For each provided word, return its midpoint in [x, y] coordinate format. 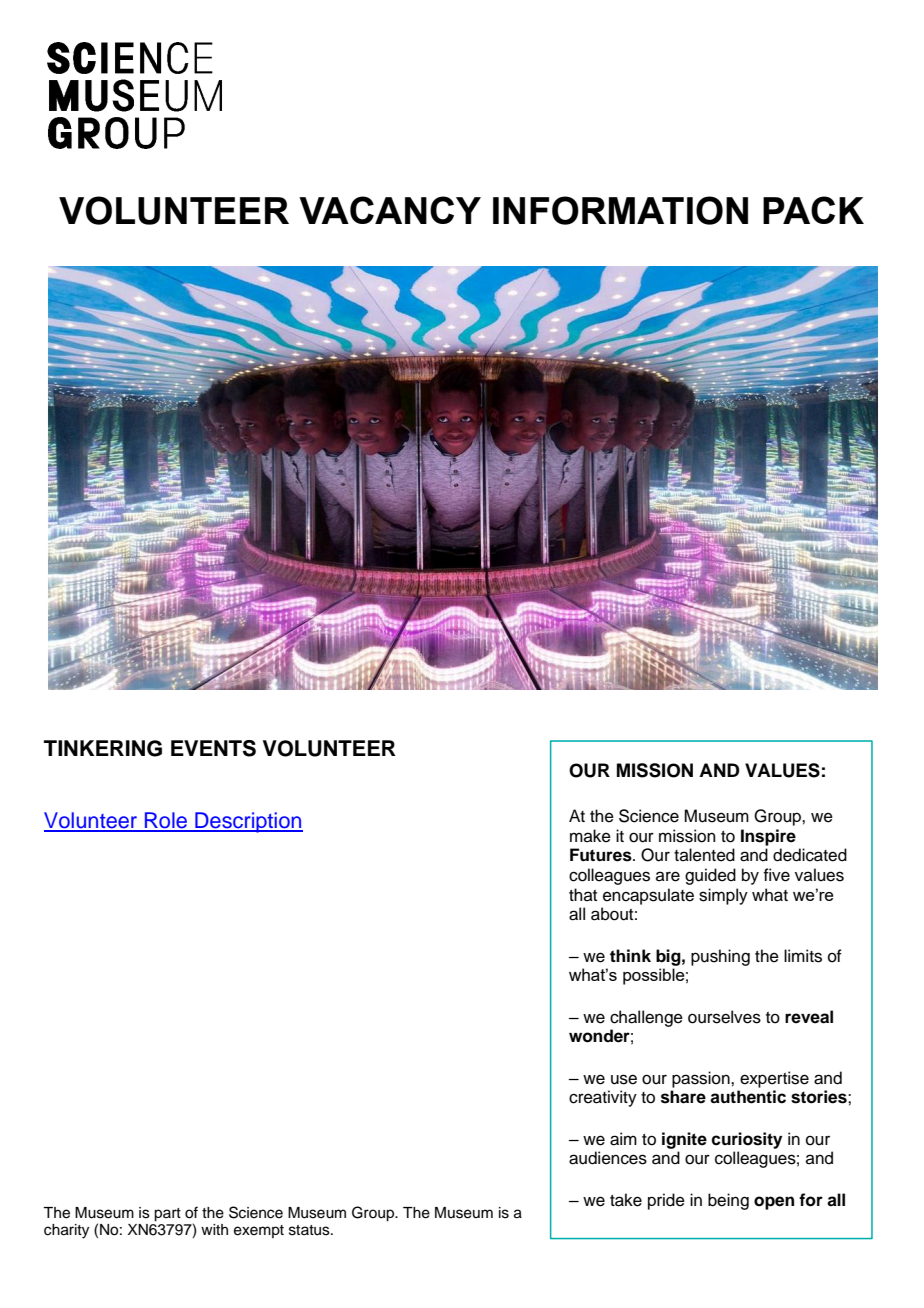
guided [710, 876]
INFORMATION [620, 210]
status [310, 1230]
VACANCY [390, 210]
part [167, 1215]
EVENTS [213, 748]
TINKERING [103, 748]
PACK [813, 210]
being [728, 1201]
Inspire [768, 837]
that [583, 894]
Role [166, 821]
